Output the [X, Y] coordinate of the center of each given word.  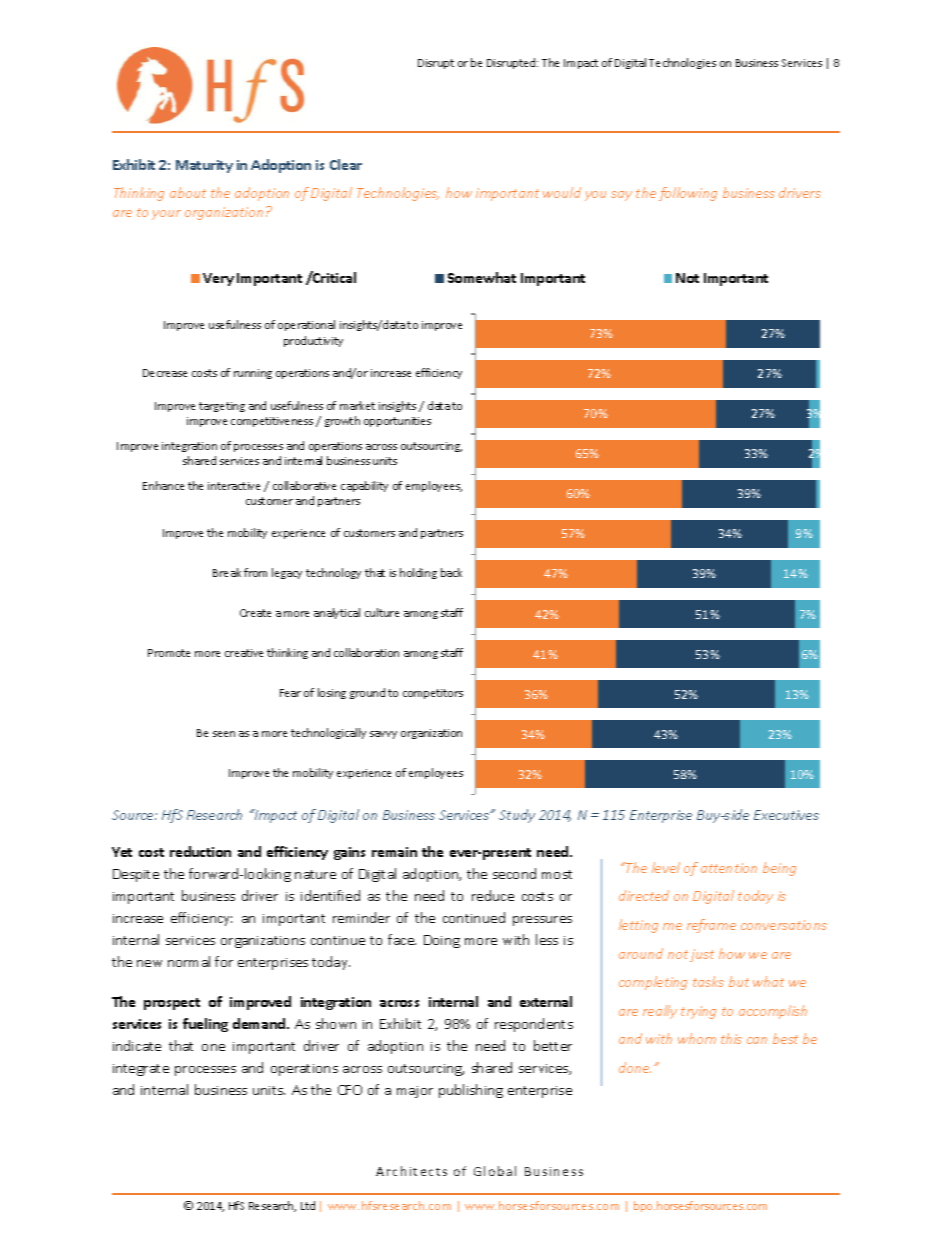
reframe [711, 926]
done [635, 1067]
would [562, 192]
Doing [442, 941]
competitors [433, 694]
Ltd [308, 1205]
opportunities [397, 422]
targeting [222, 407]
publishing [471, 1091]
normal [189, 961]
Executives [786, 815]
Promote [169, 653]
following [688, 194]
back [451, 572]
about [188, 192]
